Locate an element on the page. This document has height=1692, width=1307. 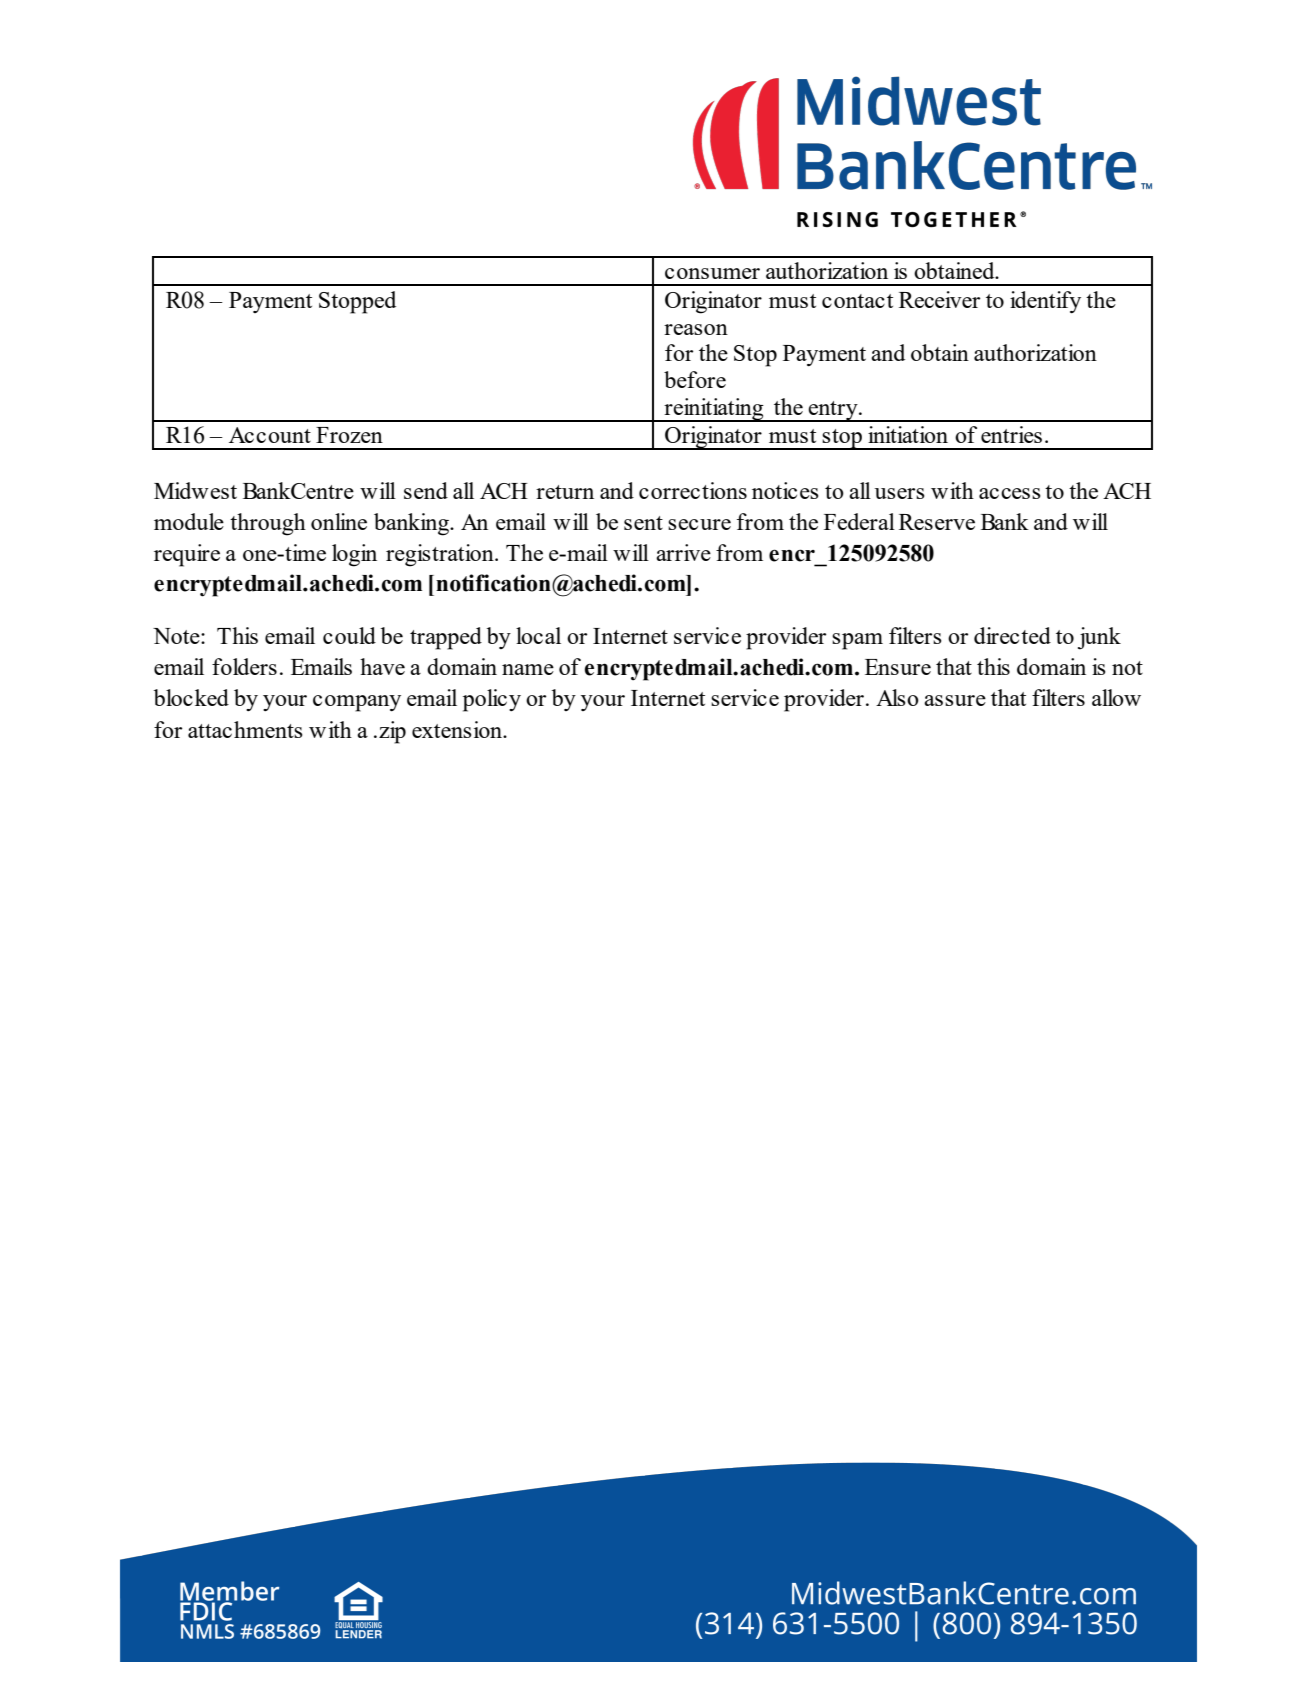
consumer is located at coordinates (712, 273).
